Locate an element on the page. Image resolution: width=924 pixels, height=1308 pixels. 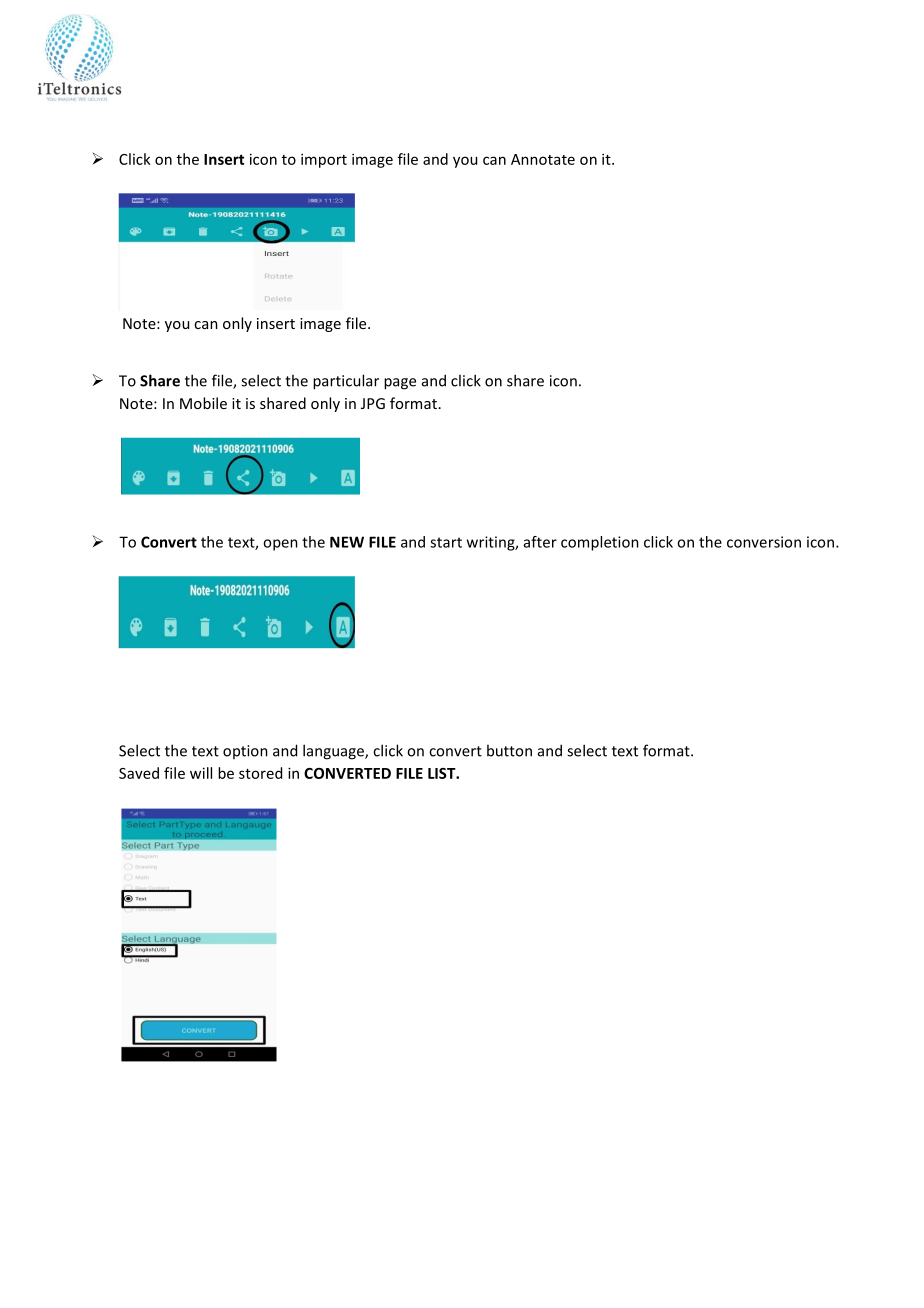
JPG is located at coordinates (373, 403).
